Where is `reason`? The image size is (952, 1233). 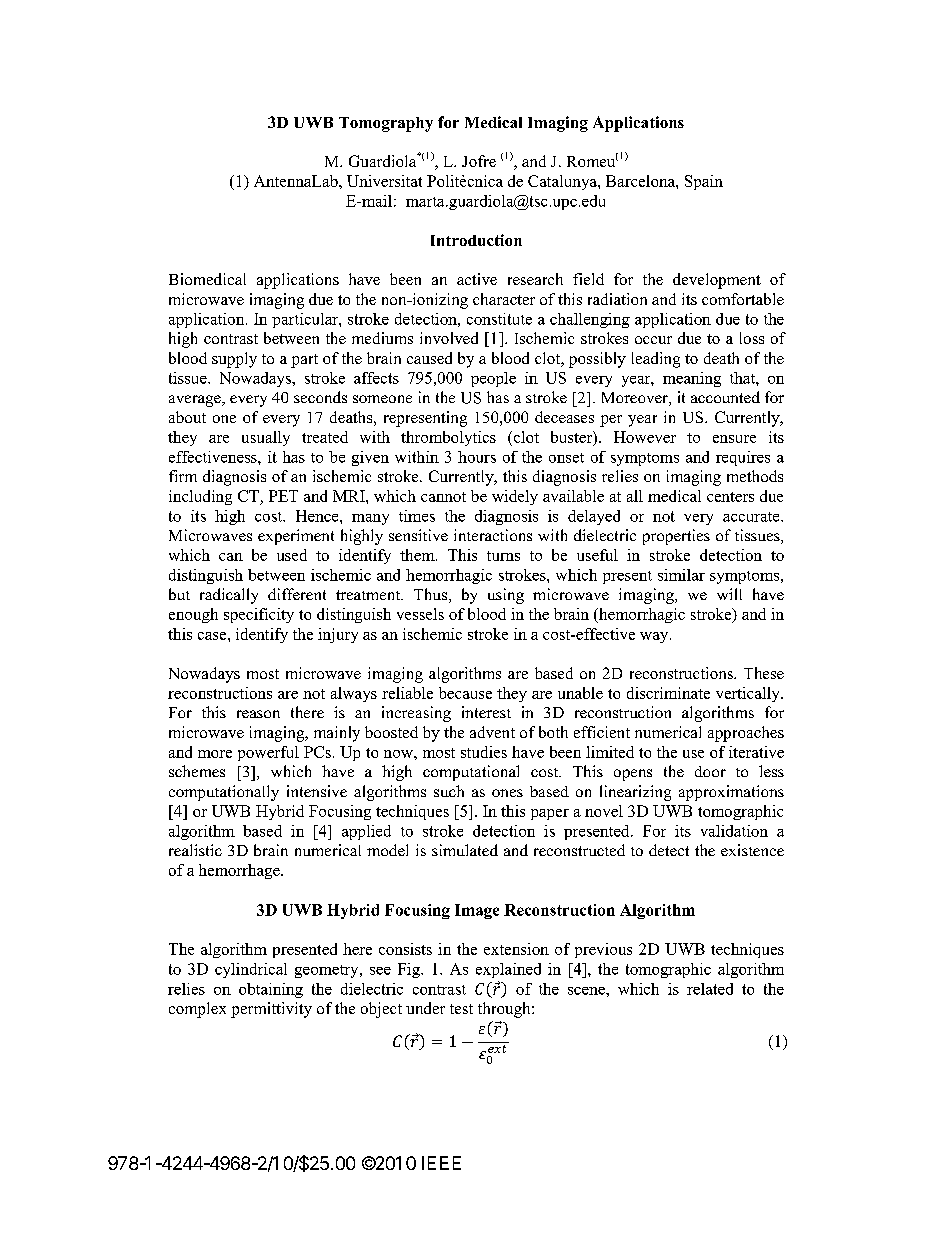
reason is located at coordinates (258, 714).
